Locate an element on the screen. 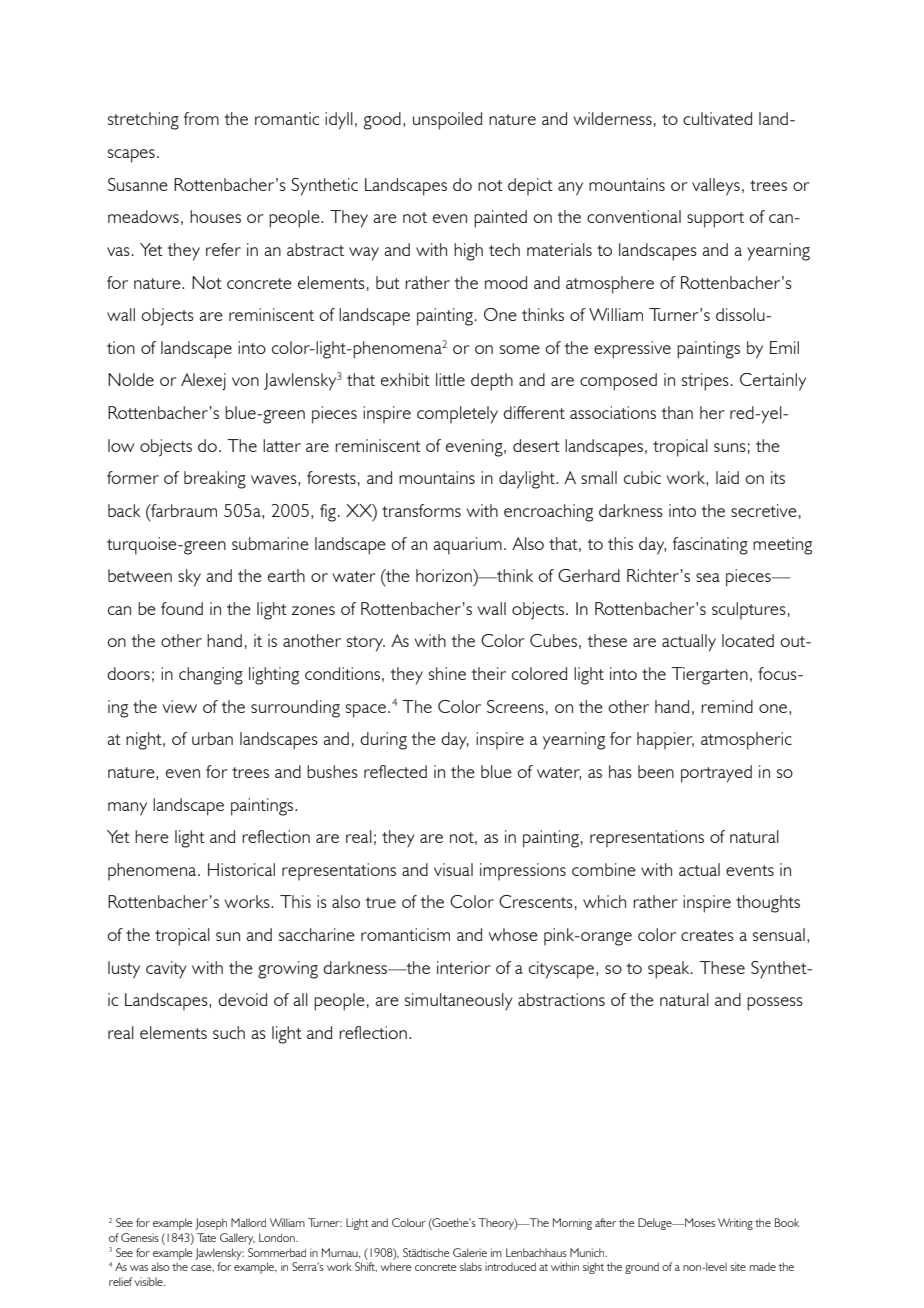  remind is located at coordinates (727, 706).
